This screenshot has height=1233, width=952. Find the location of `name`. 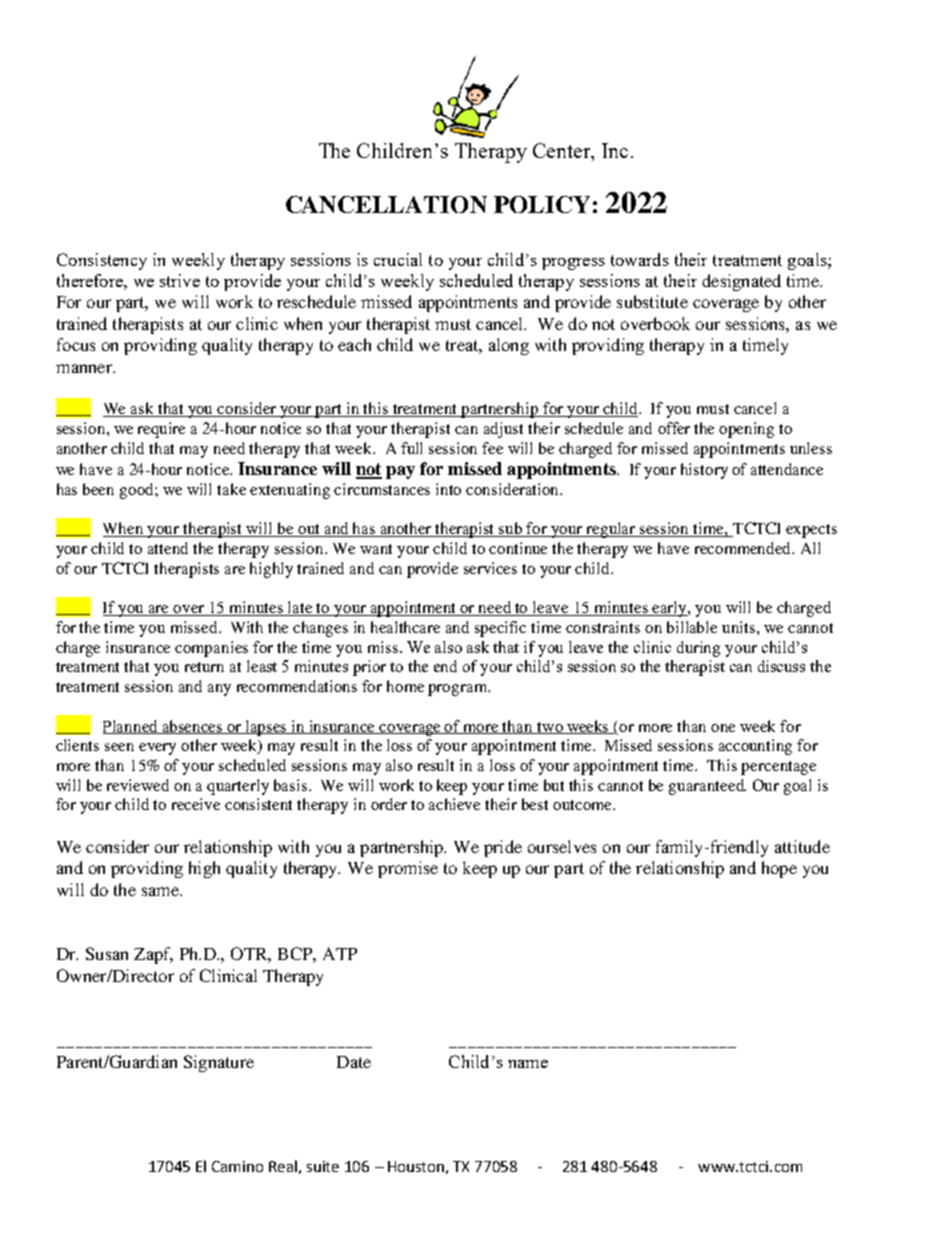

name is located at coordinates (528, 1064).
